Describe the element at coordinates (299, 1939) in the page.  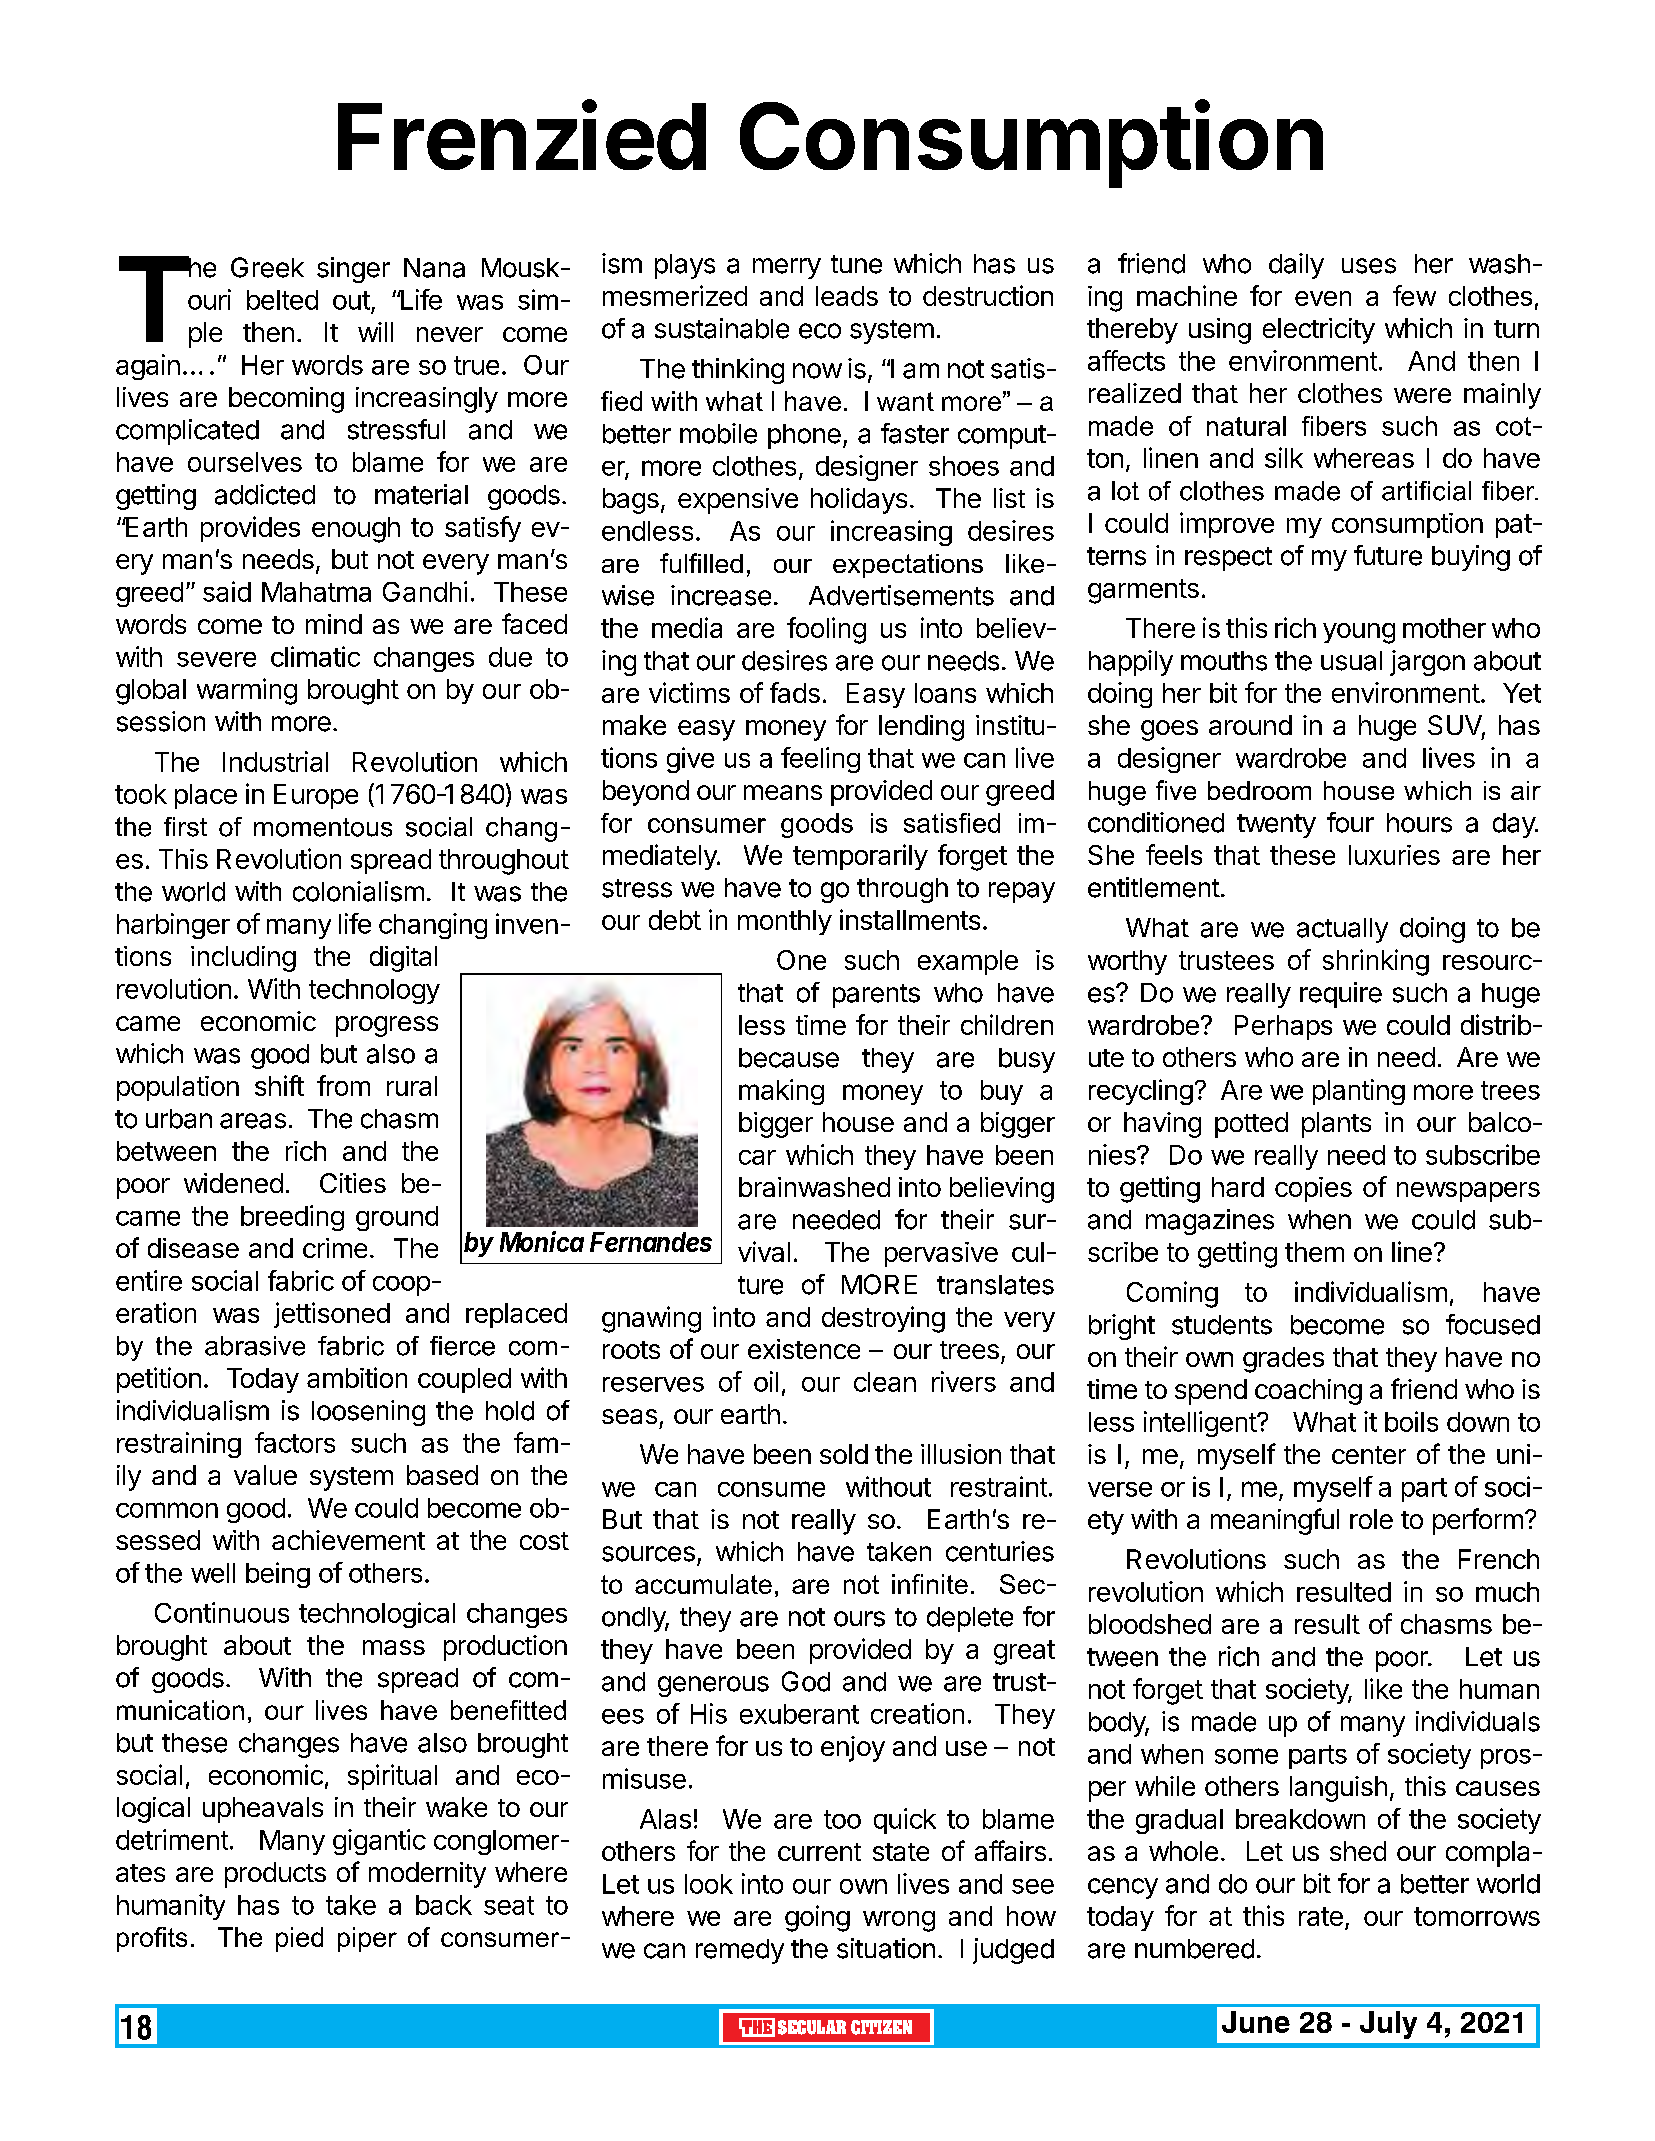
I see `pied` at that location.
